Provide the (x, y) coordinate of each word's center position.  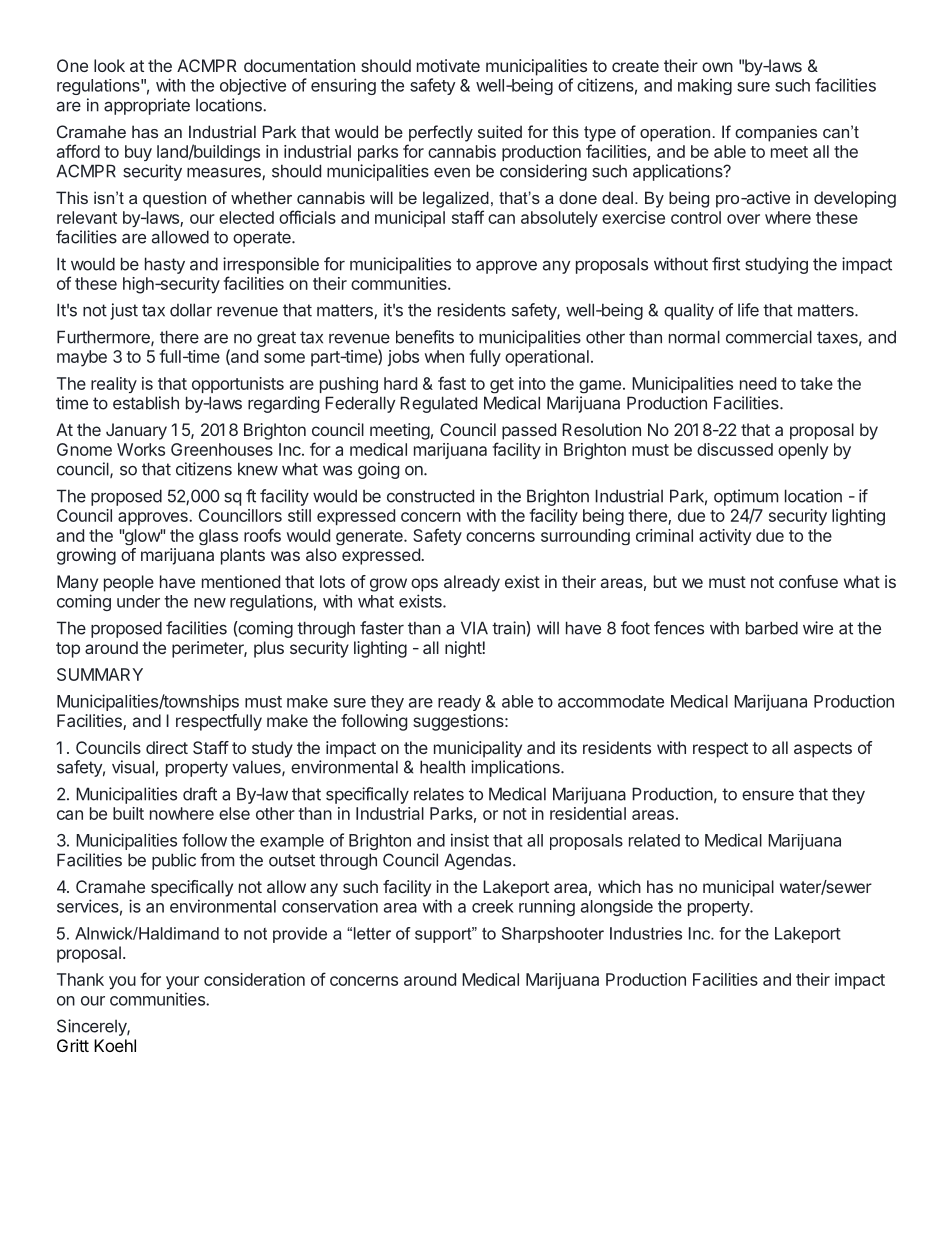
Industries (646, 933)
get (502, 385)
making (705, 86)
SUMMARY (100, 674)
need (758, 383)
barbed (772, 628)
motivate (448, 65)
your (182, 982)
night (463, 649)
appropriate (147, 106)
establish (146, 403)
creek (493, 906)
